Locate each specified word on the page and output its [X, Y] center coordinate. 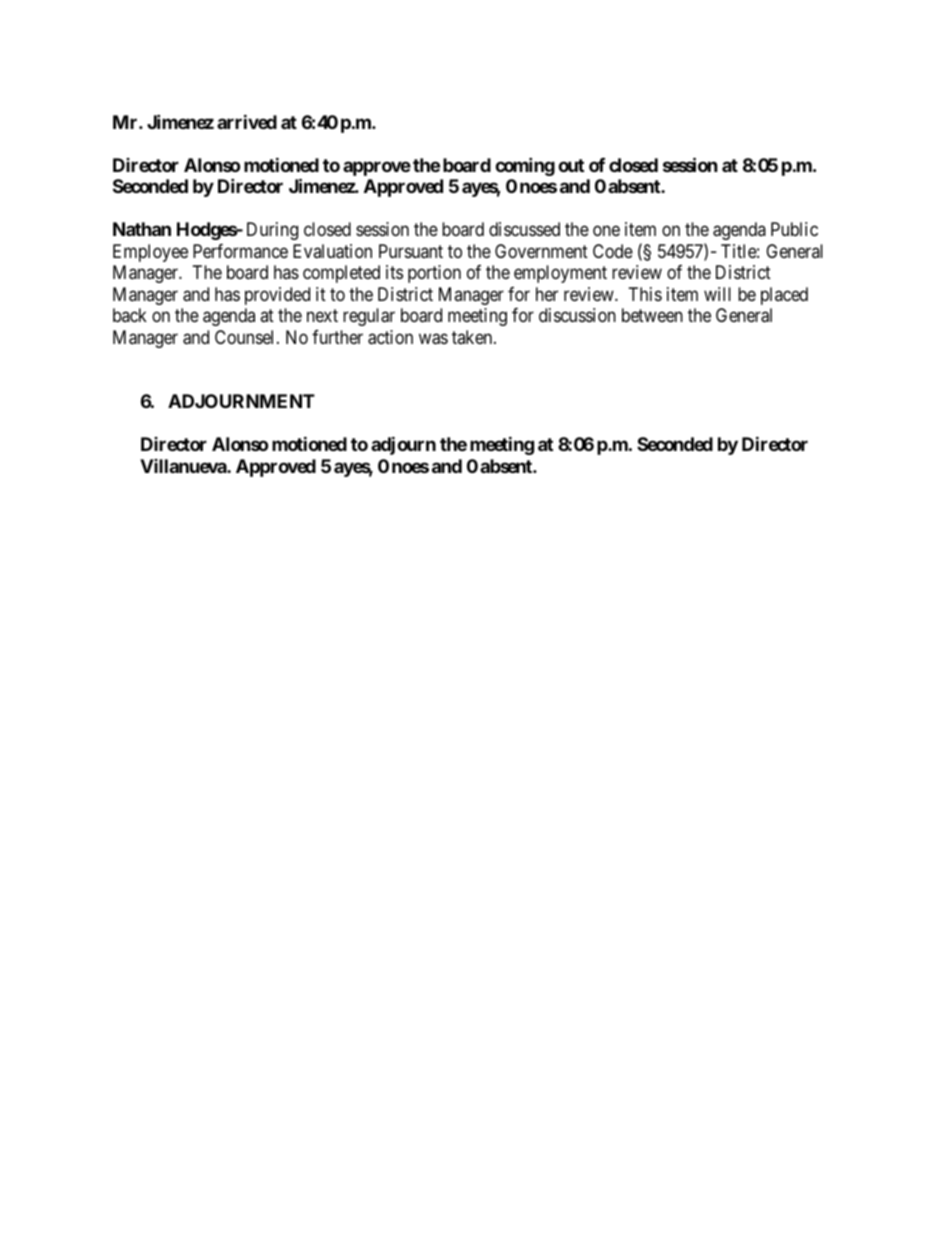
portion [434, 274]
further [337, 337]
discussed [524, 229]
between [652, 315]
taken [473, 337]
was [433, 339]
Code [613, 251]
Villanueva [184, 466]
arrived [247, 121]
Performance [240, 251]
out [571, 165]
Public [794, 229]
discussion [577, 315]
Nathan [142, 229]
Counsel [246, 337]
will [717, 294]
